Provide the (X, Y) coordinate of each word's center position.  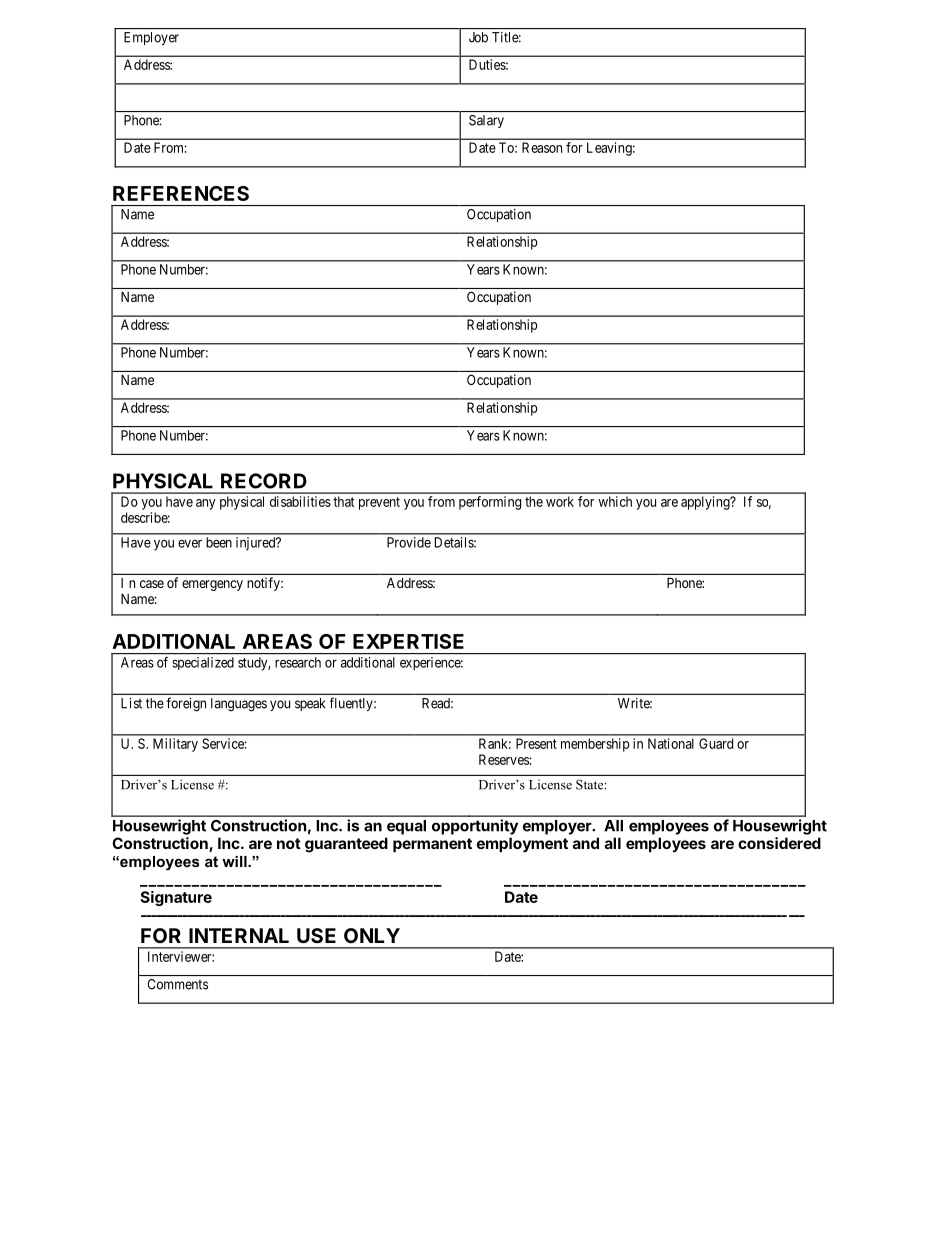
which (615, 501)
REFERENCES (181, 193)
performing (490, 503)
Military (175, 745)
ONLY (372, 935)
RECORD (264, 481)
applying (706, 503)
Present (536, 743)
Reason (542, 147)
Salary (486, 121)
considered (779, 843)
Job (478, 37)
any (206, 504)
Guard (716, 743)
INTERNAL (239, 935)
